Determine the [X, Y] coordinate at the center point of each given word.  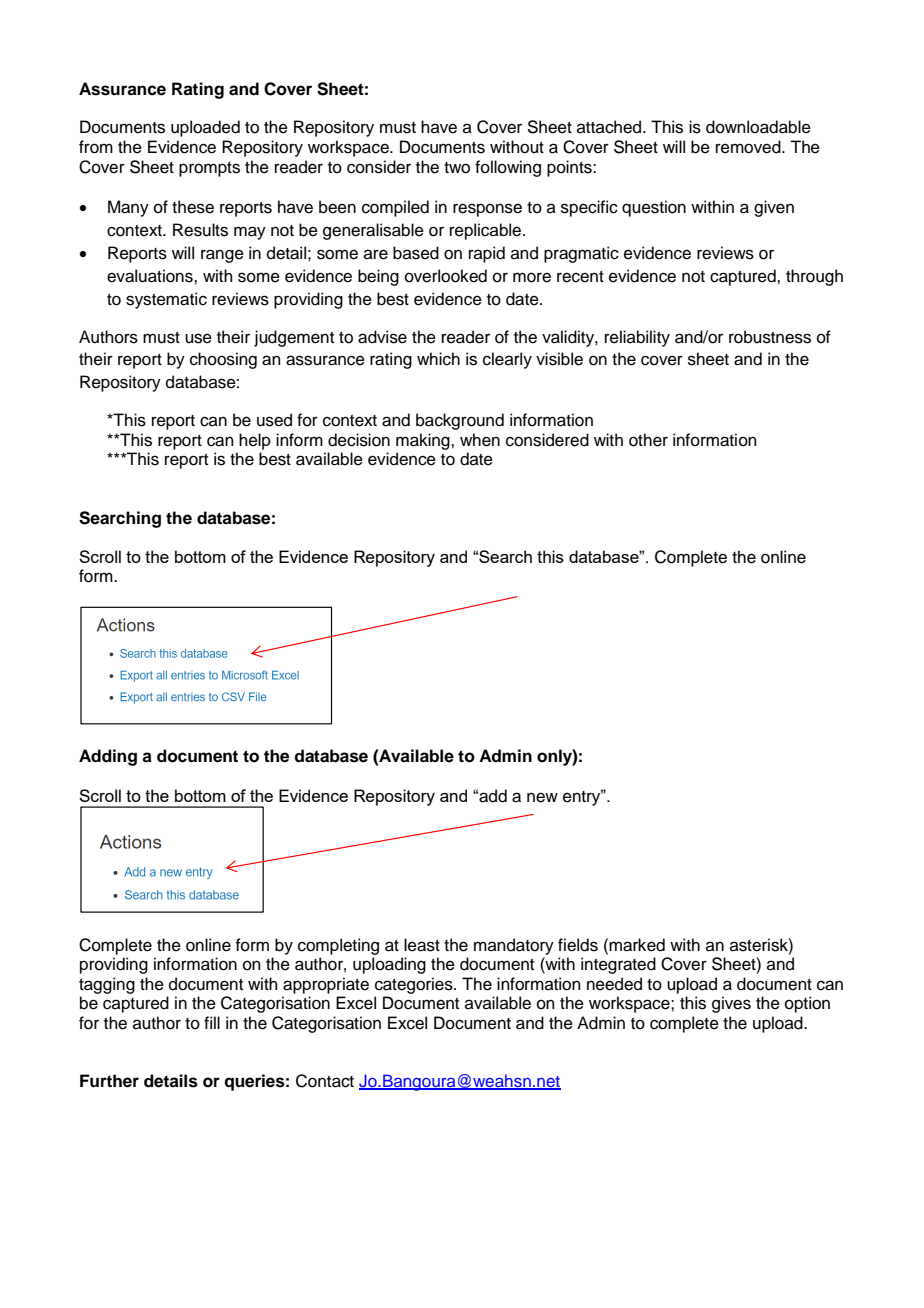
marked [636, 945]
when [480, 440]
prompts [209, 169]
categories [415, 985]
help [255, 441]
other [648, 440]
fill [212, 1022]
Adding [108, 757]
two [457, 168]
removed [749, 147]
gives [731, 1004]
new [542, 797]
